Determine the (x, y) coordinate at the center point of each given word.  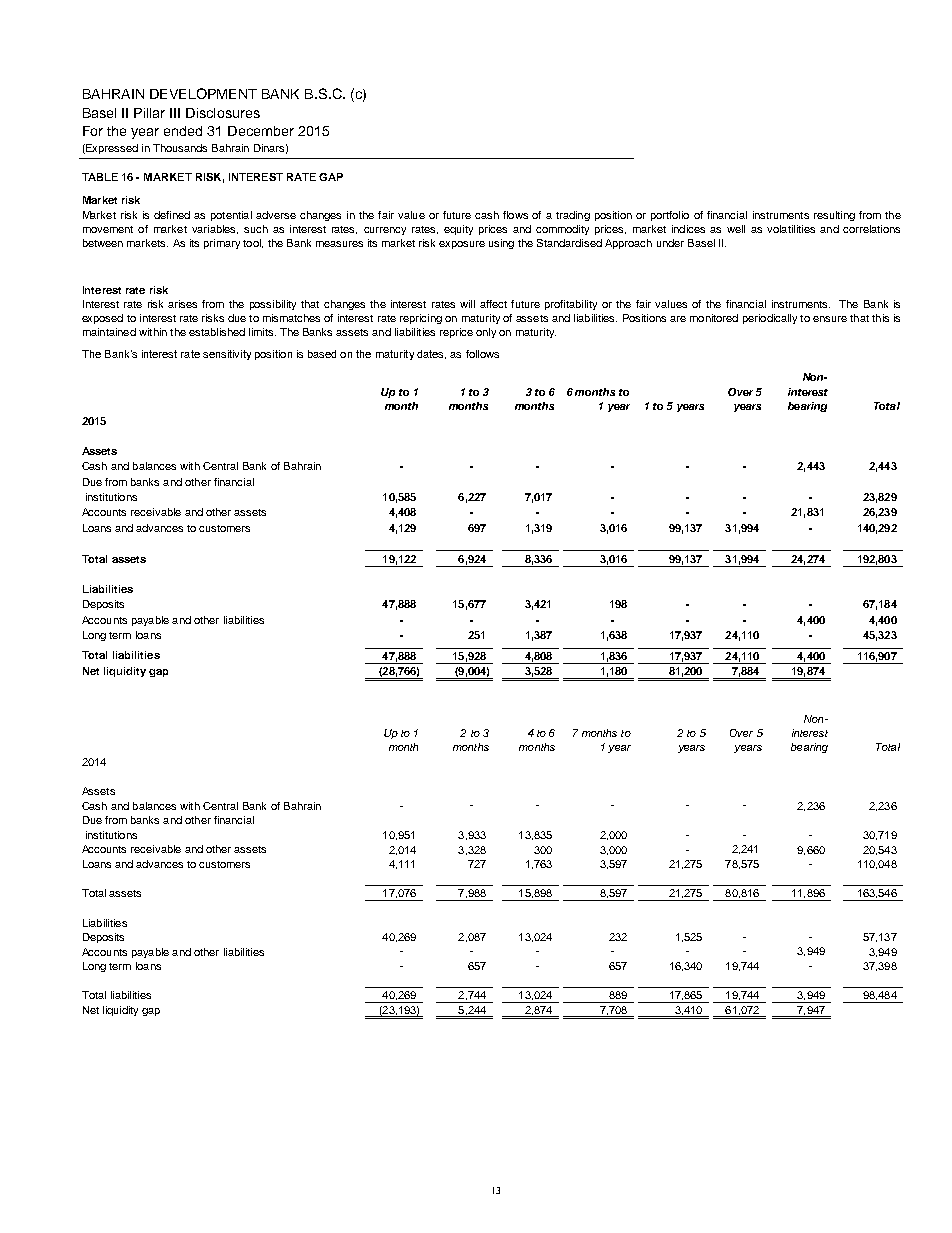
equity (458, 230)
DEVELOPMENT (203, 93)
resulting (834, 216)
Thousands (180, 148)
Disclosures (223, 113)
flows (515, 215)
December (261, 131)
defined (172, 215)
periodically (770, 319)
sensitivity (227, 355)
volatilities (791, 229)
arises (182, 304)
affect (493, 304)
